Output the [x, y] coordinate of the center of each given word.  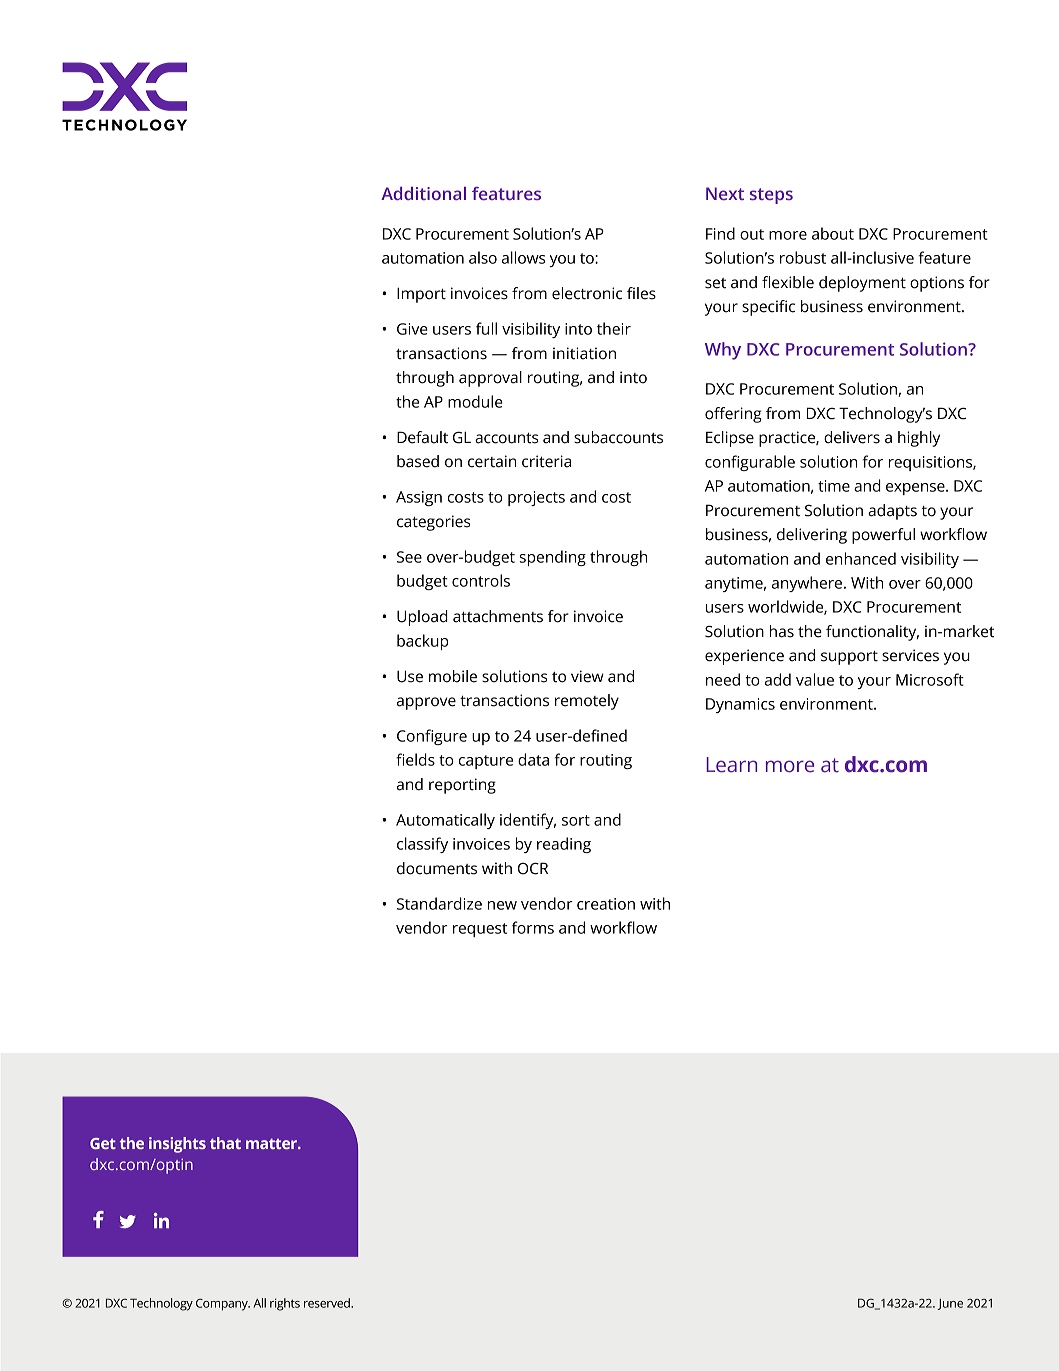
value [815, 679]
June [950, 1304]
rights [285, 1304]
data [533, 759]
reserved [328, 1303]
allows [524, 257]
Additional [423, 193]
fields [415, 759]
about [833, 233]
